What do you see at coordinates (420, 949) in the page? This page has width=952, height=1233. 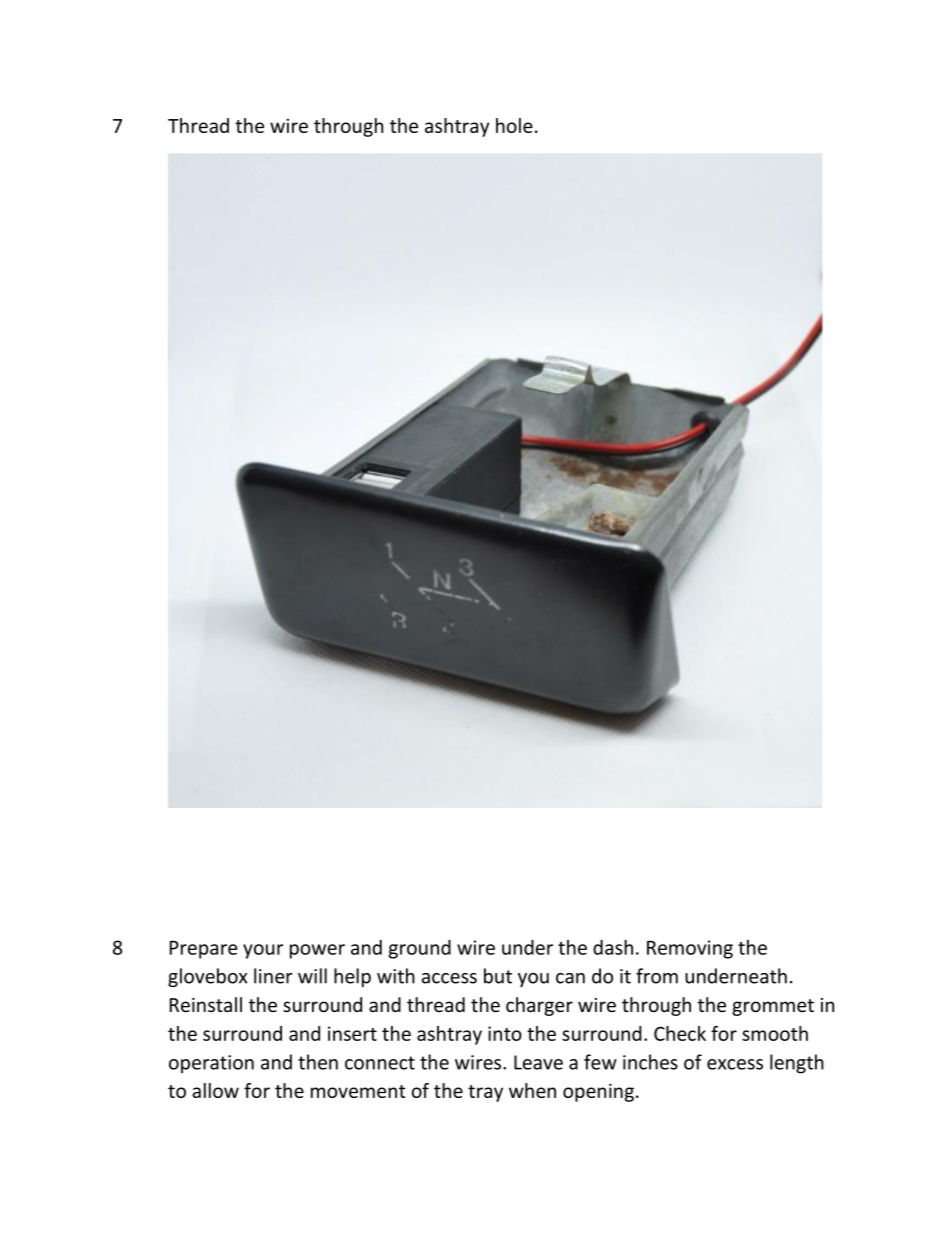 I see `ground` at bounding box center [420, 949].
